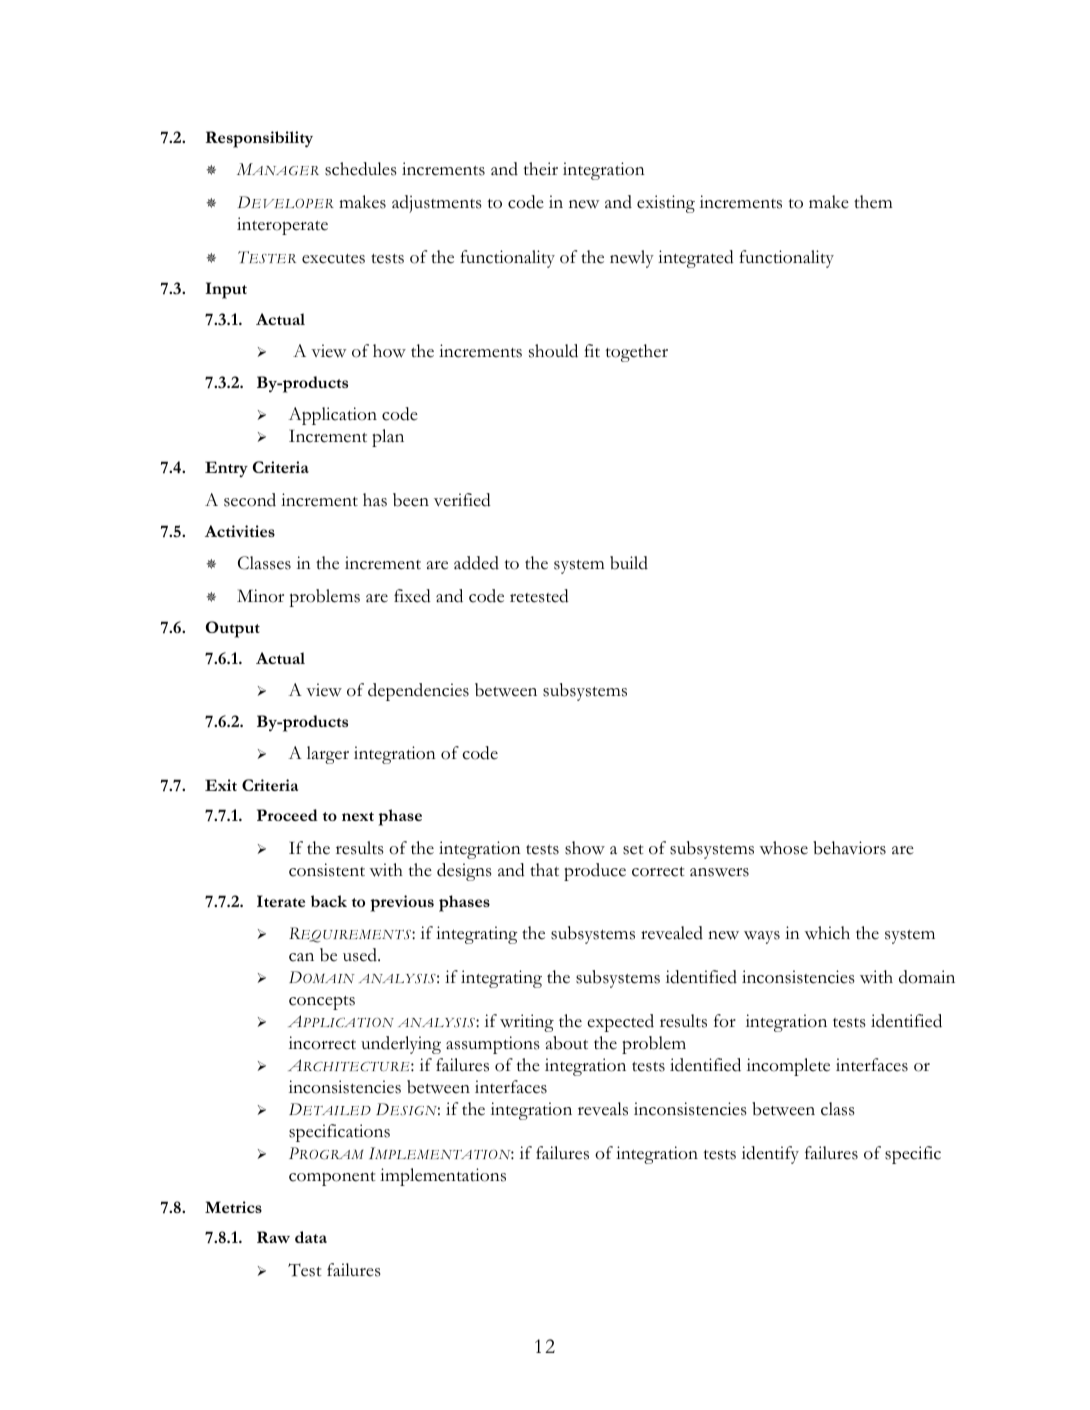 The width and height of the screenshot is (1090, 1410). Describe the element at coordinates (259, 139) in the screenshot. I see `Responsibility` at that location.
